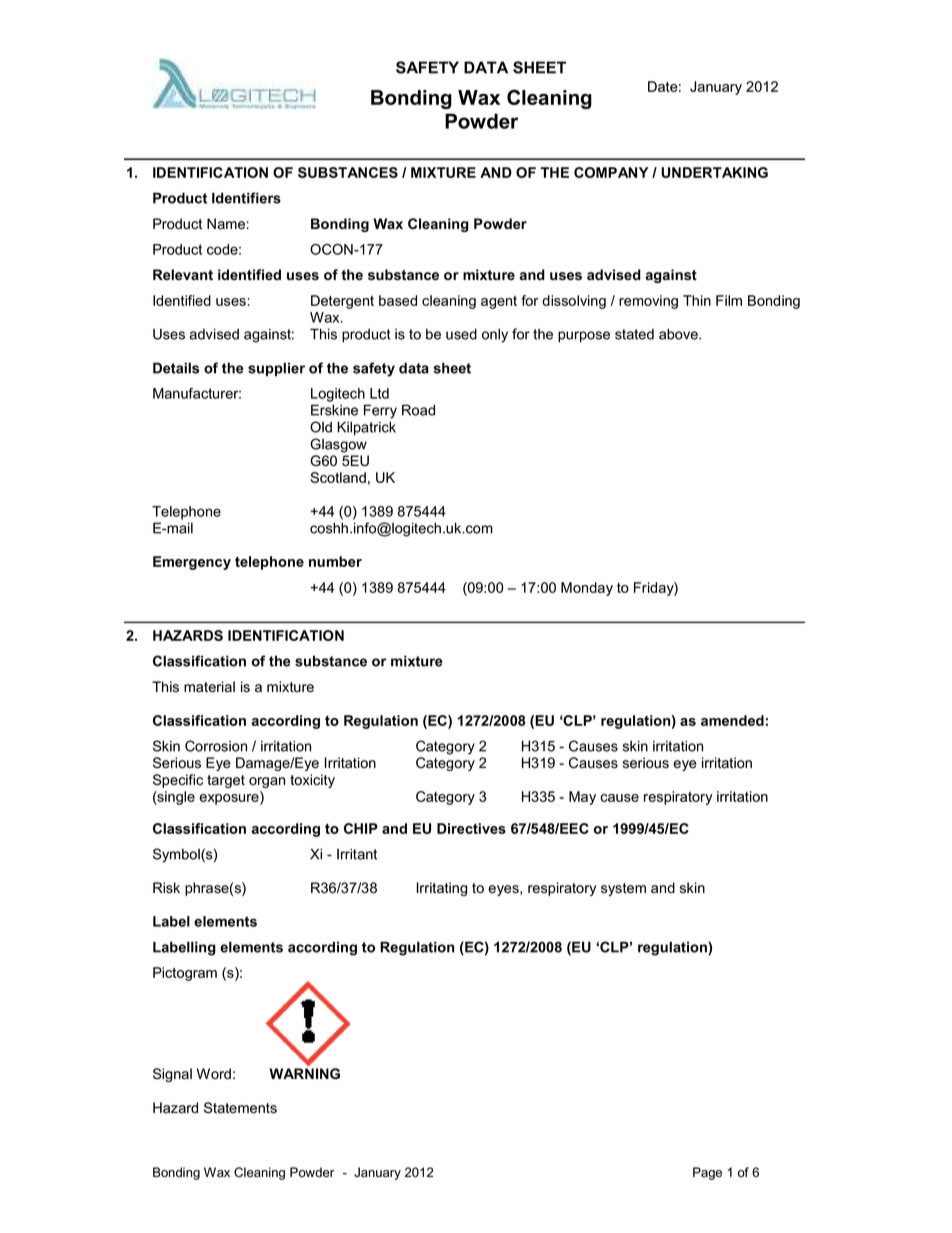  Describe the element at coordinates (246, 198) in the page. I see `Identifiers` at that location.
